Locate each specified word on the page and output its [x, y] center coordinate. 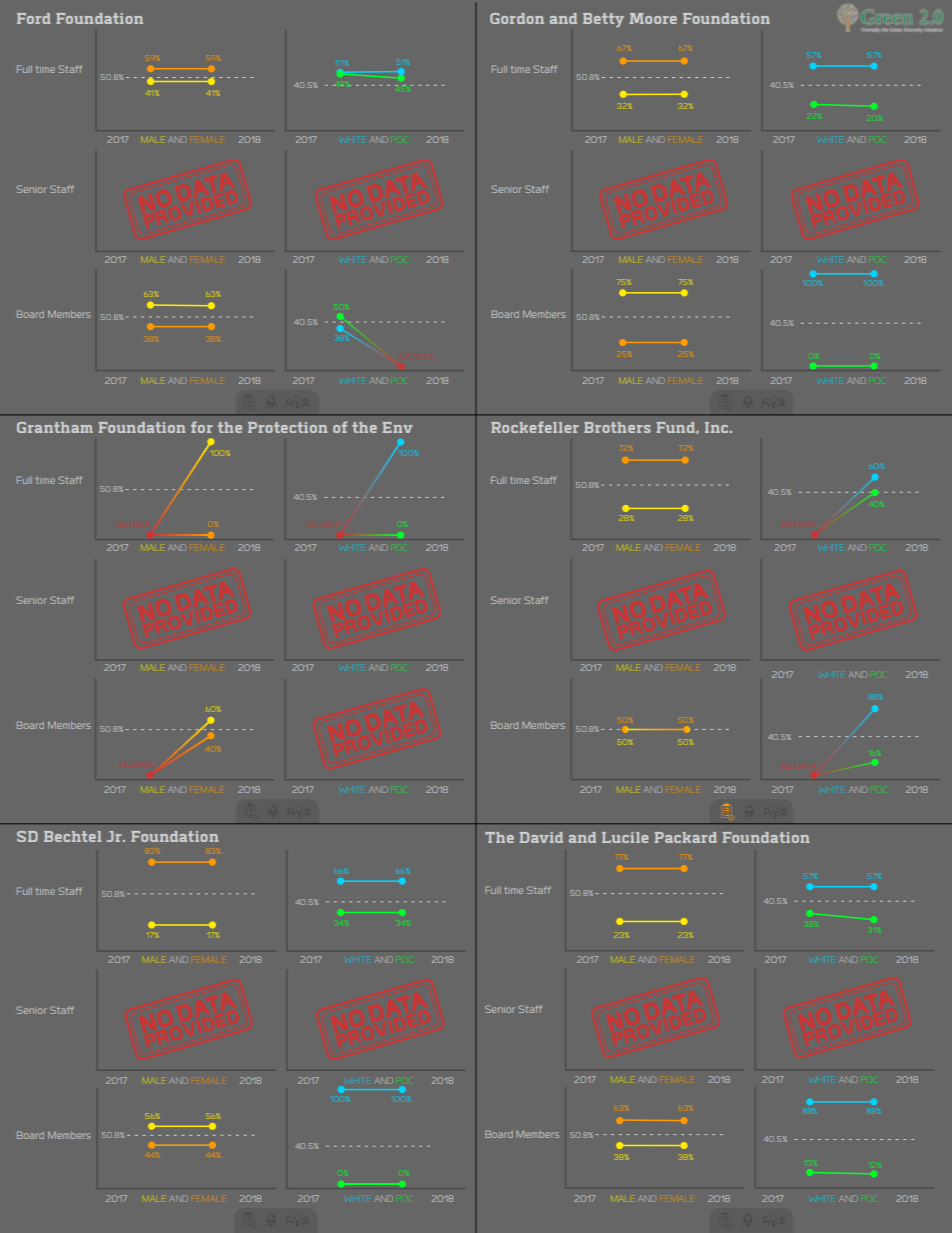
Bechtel [72, 836]
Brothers [617, 427]
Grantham [55, 427]
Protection [288, 427]
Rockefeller [535, 427]
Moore [653, 18]
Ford [34, 18]
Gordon [517, 18]
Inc [716, 427]
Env [397, 427]
